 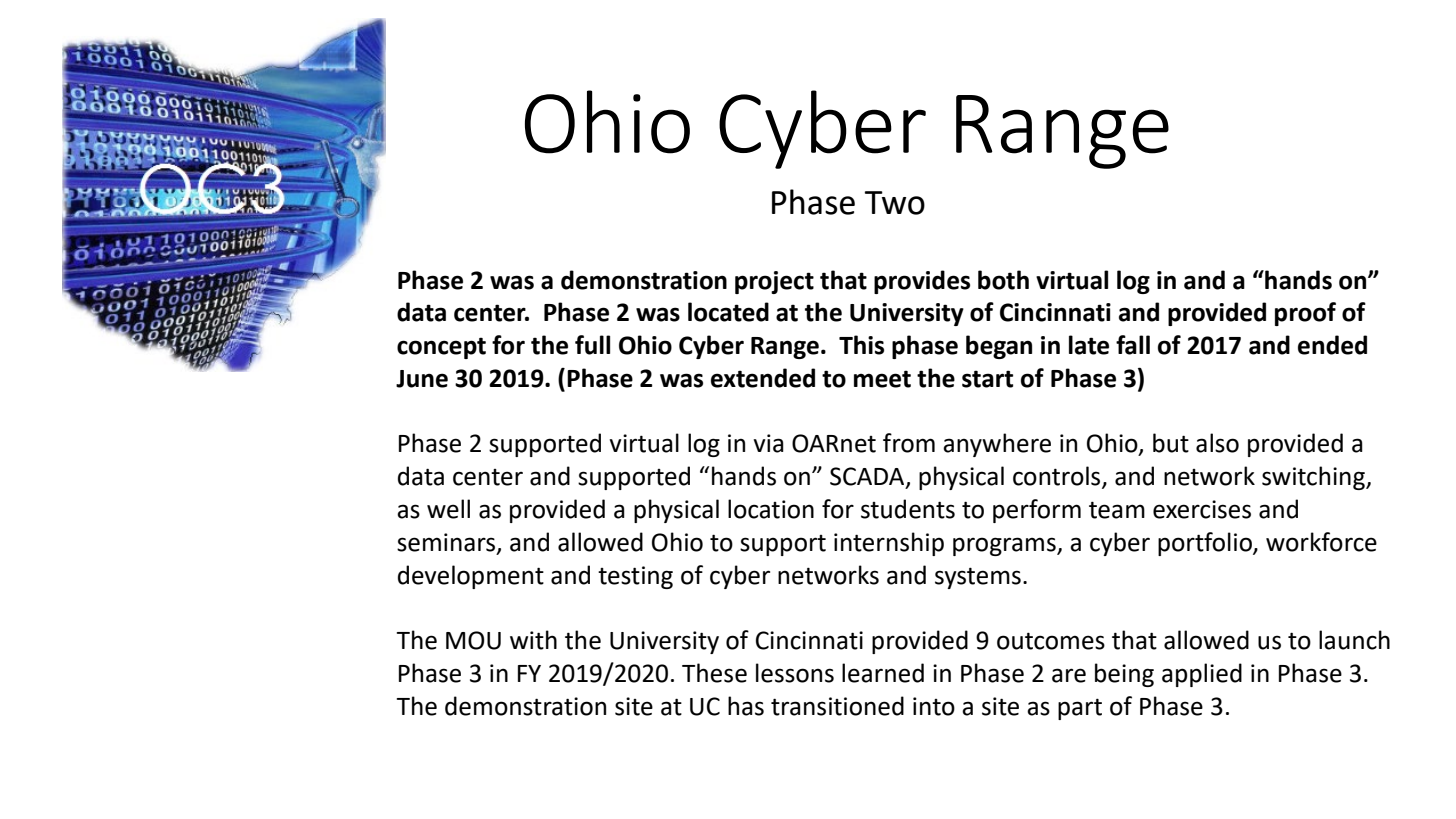 What do you see at coordinates (1202, 509) in the screenshot?
I see `exercises` at bounding box center [1202, 509].
